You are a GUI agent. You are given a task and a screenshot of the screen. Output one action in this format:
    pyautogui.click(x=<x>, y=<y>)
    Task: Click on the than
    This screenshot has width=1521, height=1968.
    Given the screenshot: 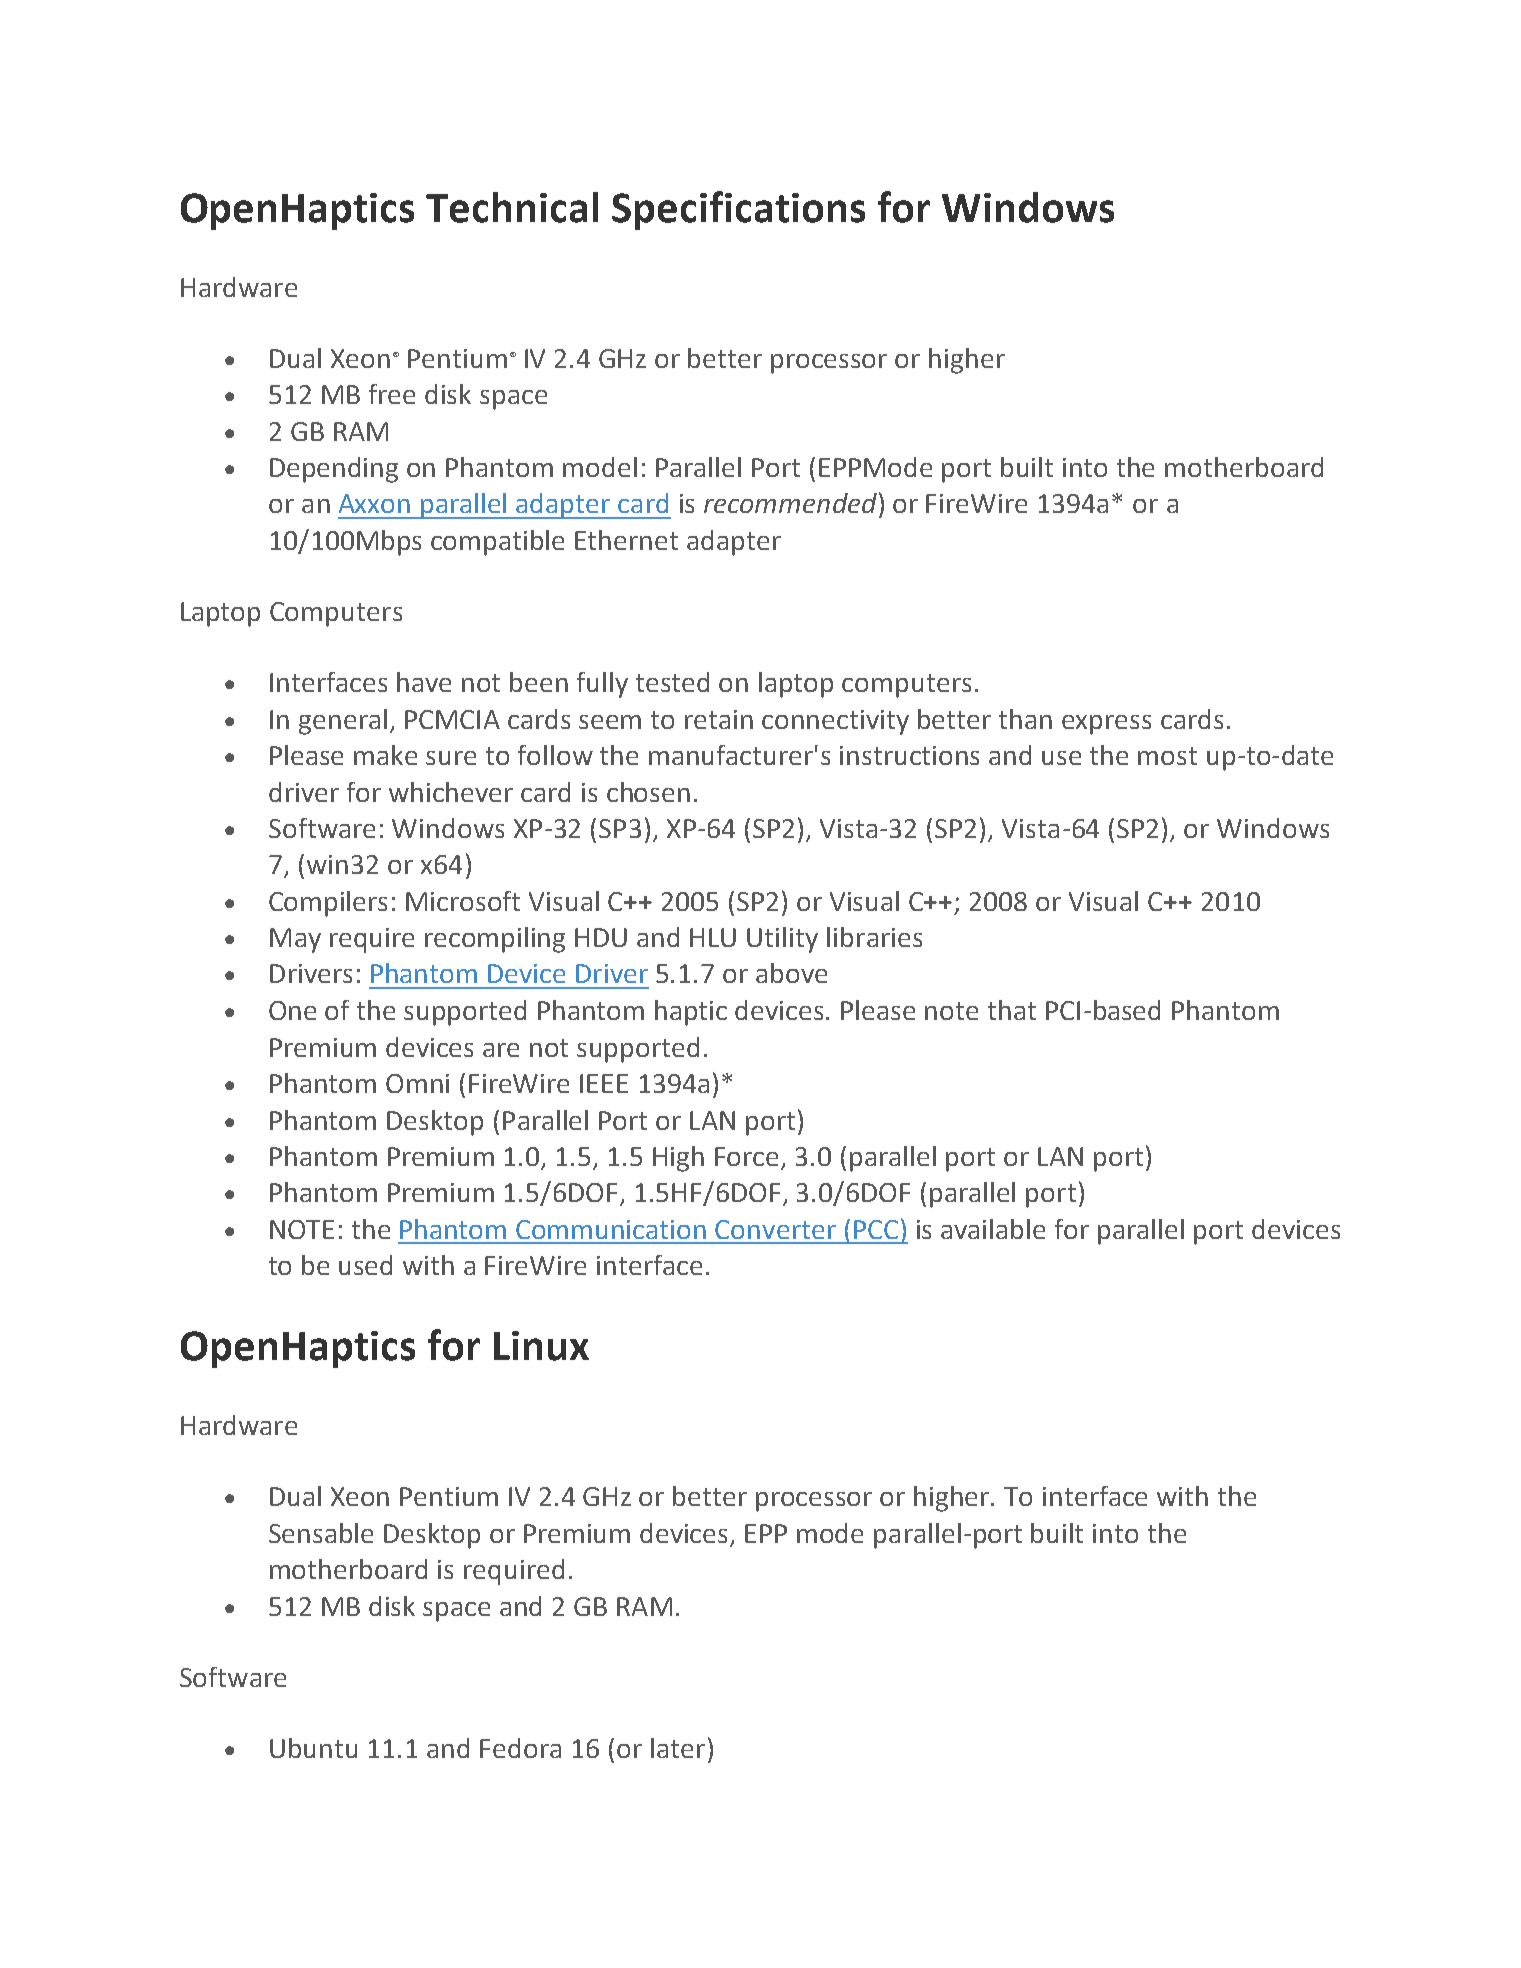 What is the action you would take?
    pyautogui.click(x=1025, y=719)
